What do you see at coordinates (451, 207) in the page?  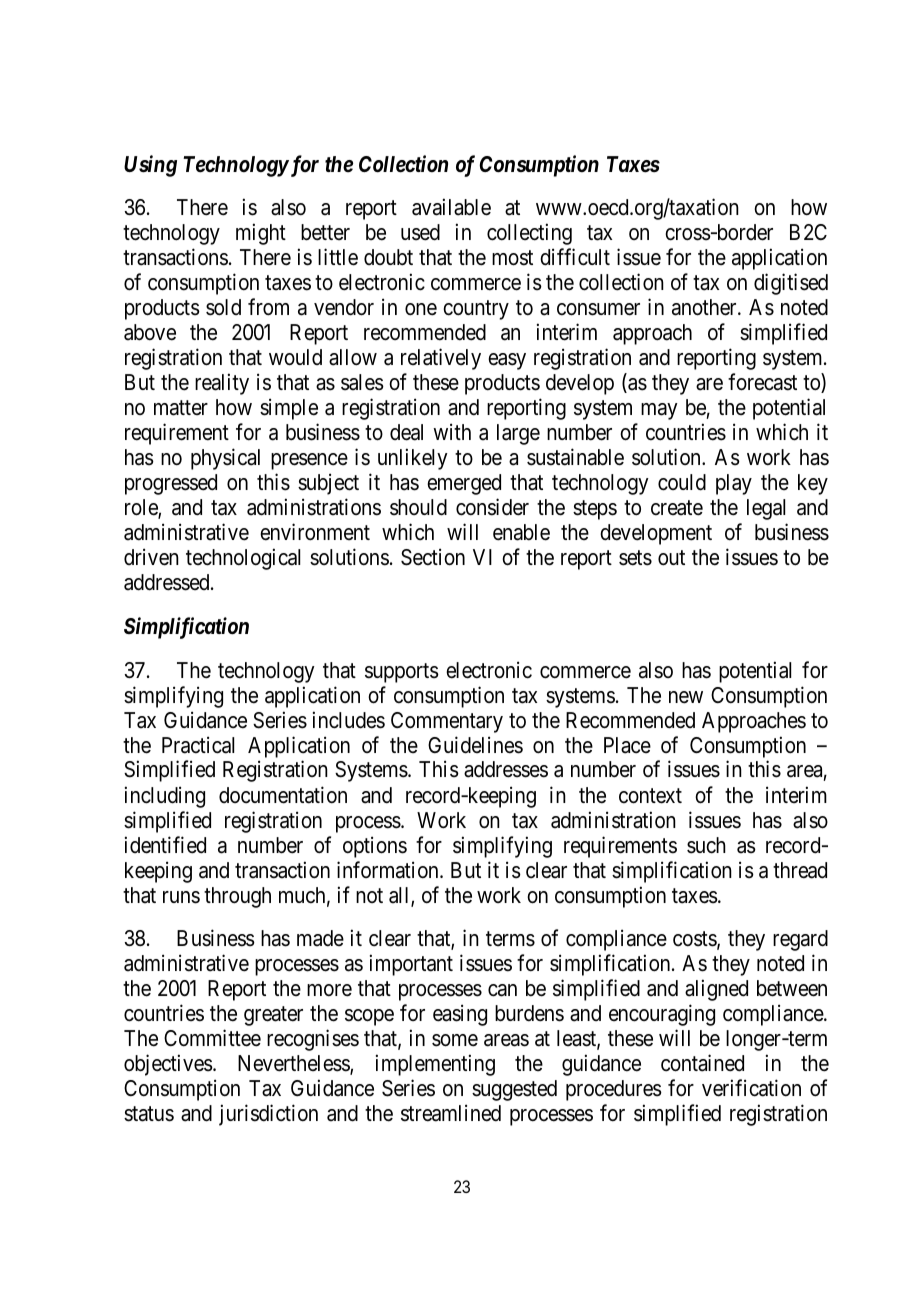 I see `available` at bounding box center [451, 207].
